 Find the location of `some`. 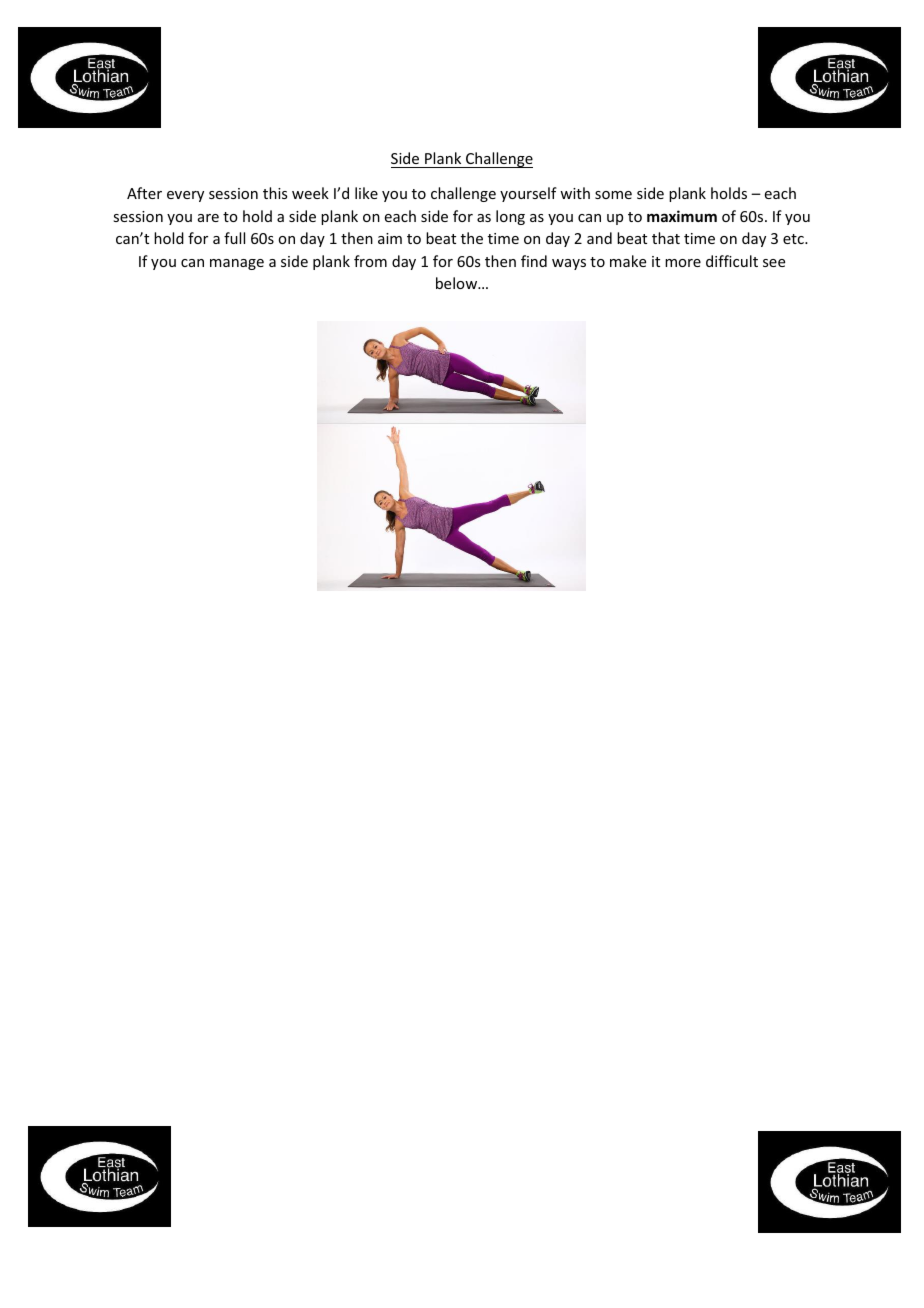

some is located at coordinates (613, 195).
